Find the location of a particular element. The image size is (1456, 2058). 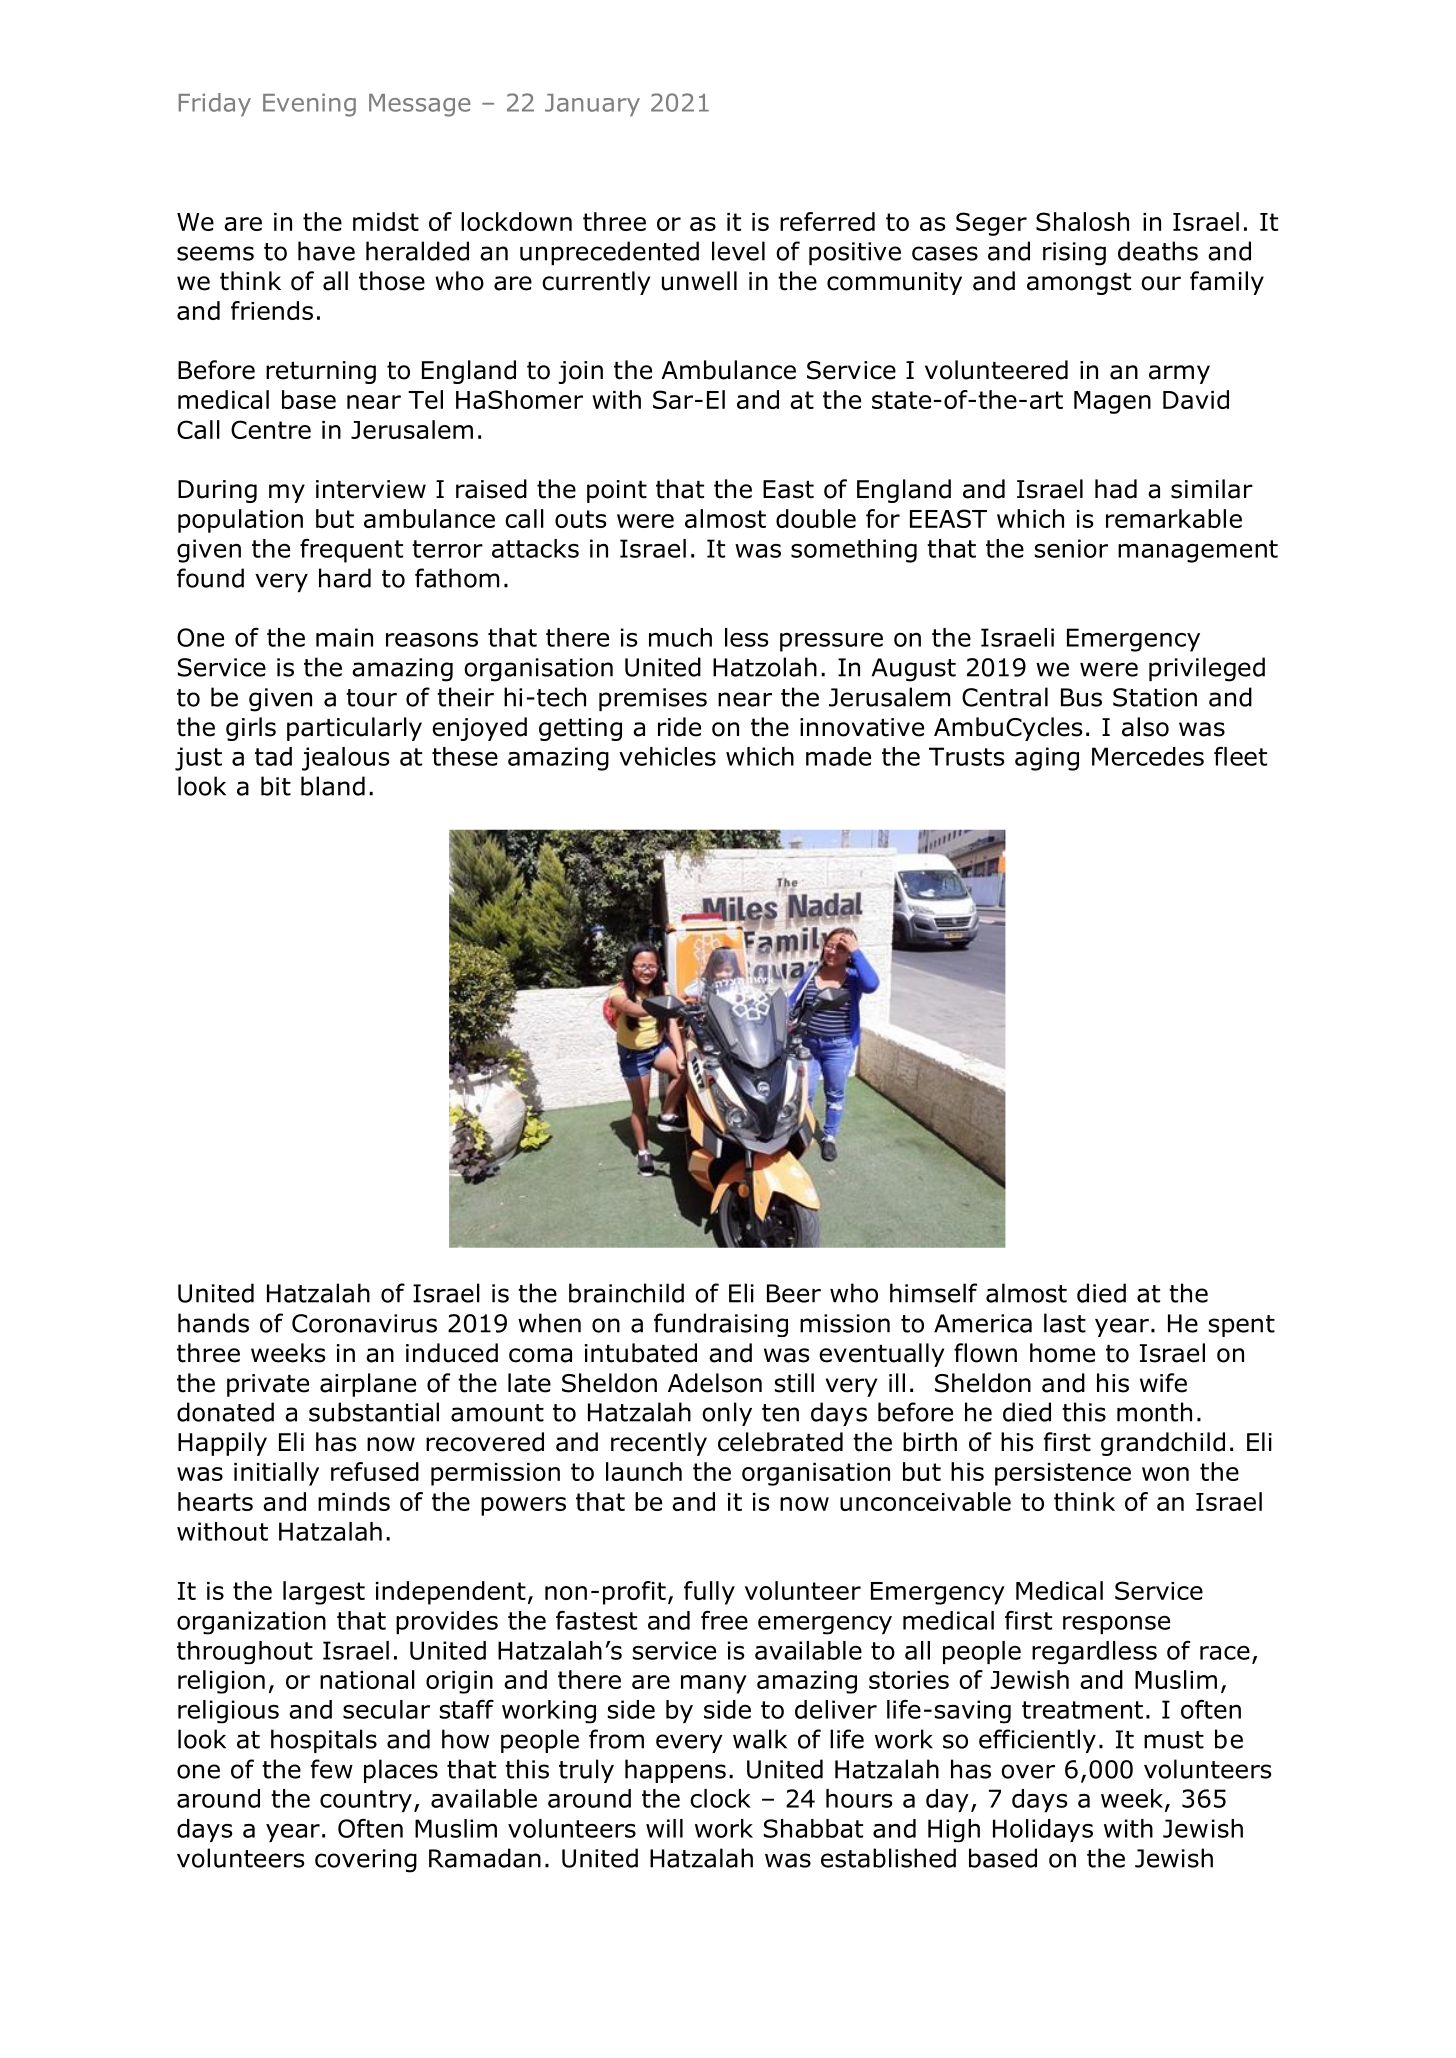

level is located at coordinates (738, 251).
